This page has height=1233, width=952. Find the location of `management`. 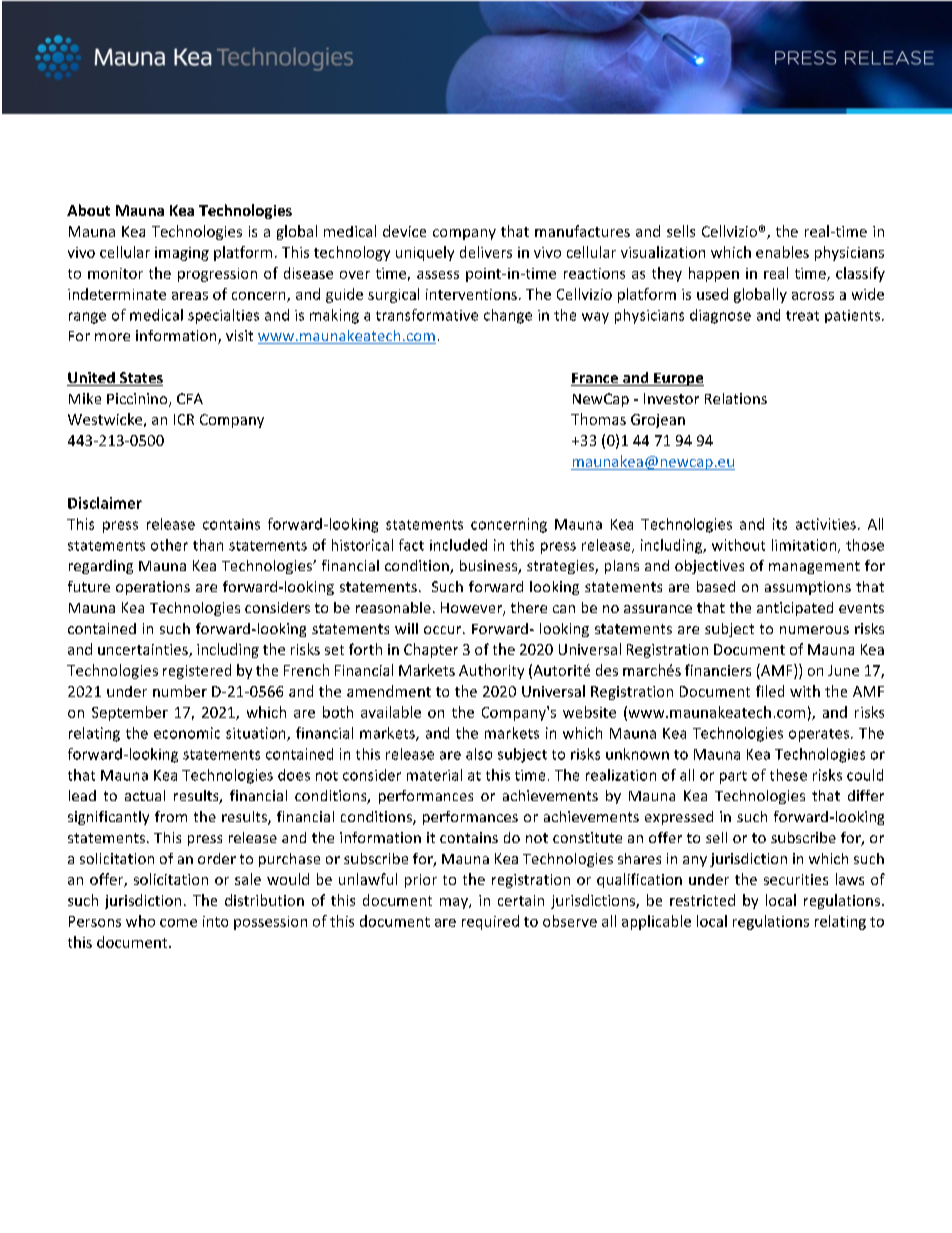

management is located at coordinates (814, 567).
